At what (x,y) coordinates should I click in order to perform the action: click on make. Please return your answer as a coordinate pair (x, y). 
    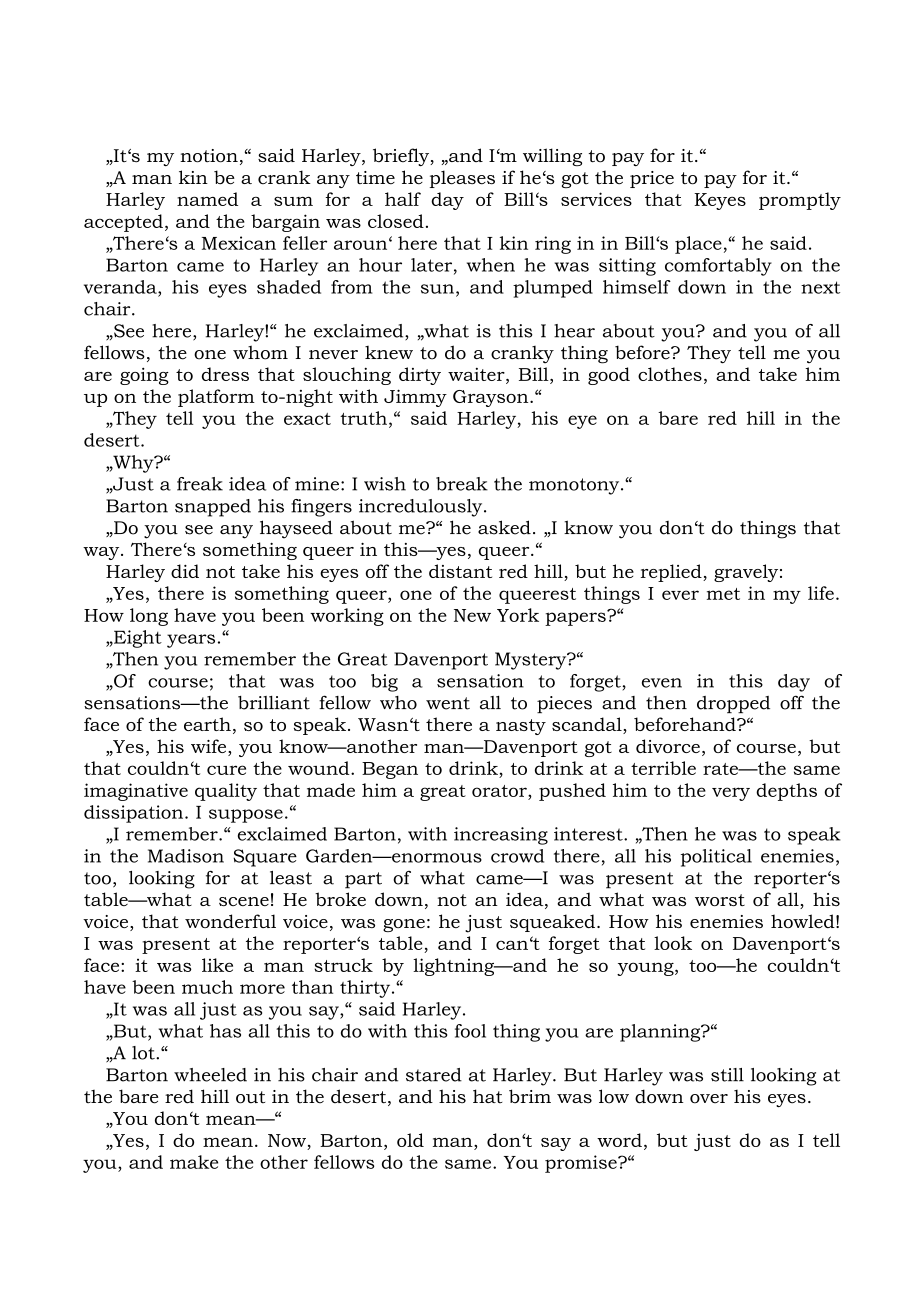
    Looking at the image, I should click on (194, 1162).
